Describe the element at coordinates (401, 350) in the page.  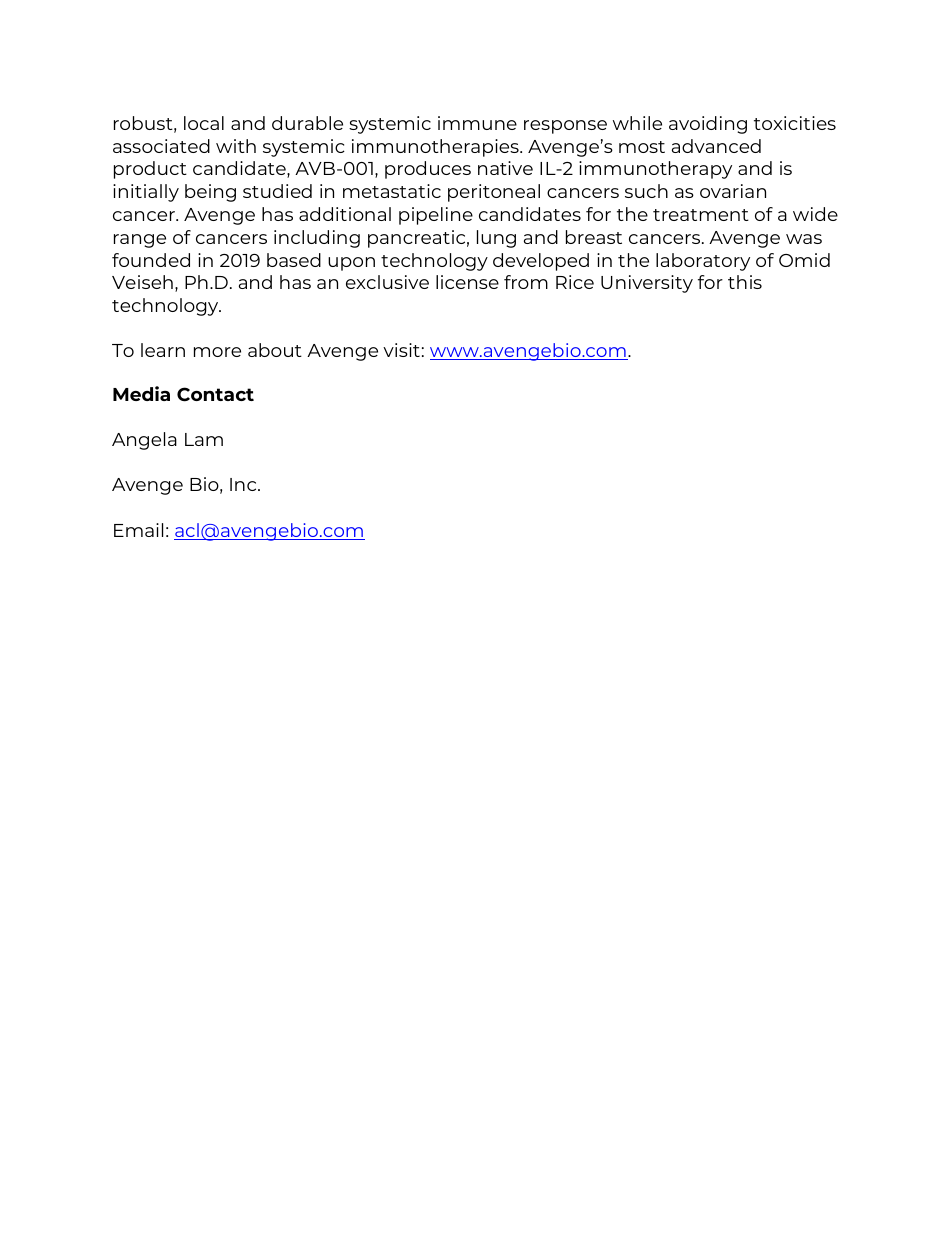
I see `visit` at that location.
